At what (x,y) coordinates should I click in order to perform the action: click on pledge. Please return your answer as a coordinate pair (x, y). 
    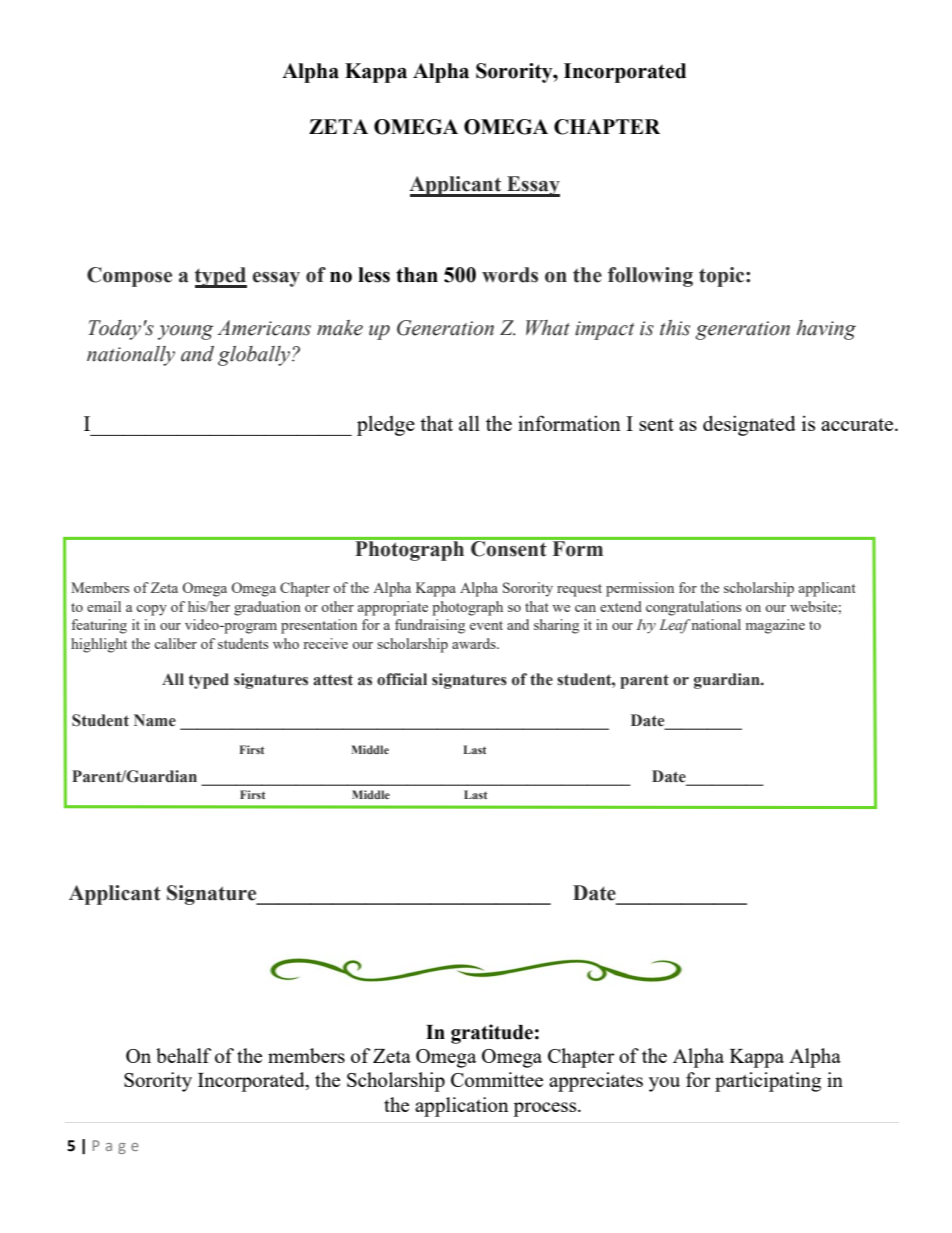
    Looking at the image, I should click on (386, 425).
